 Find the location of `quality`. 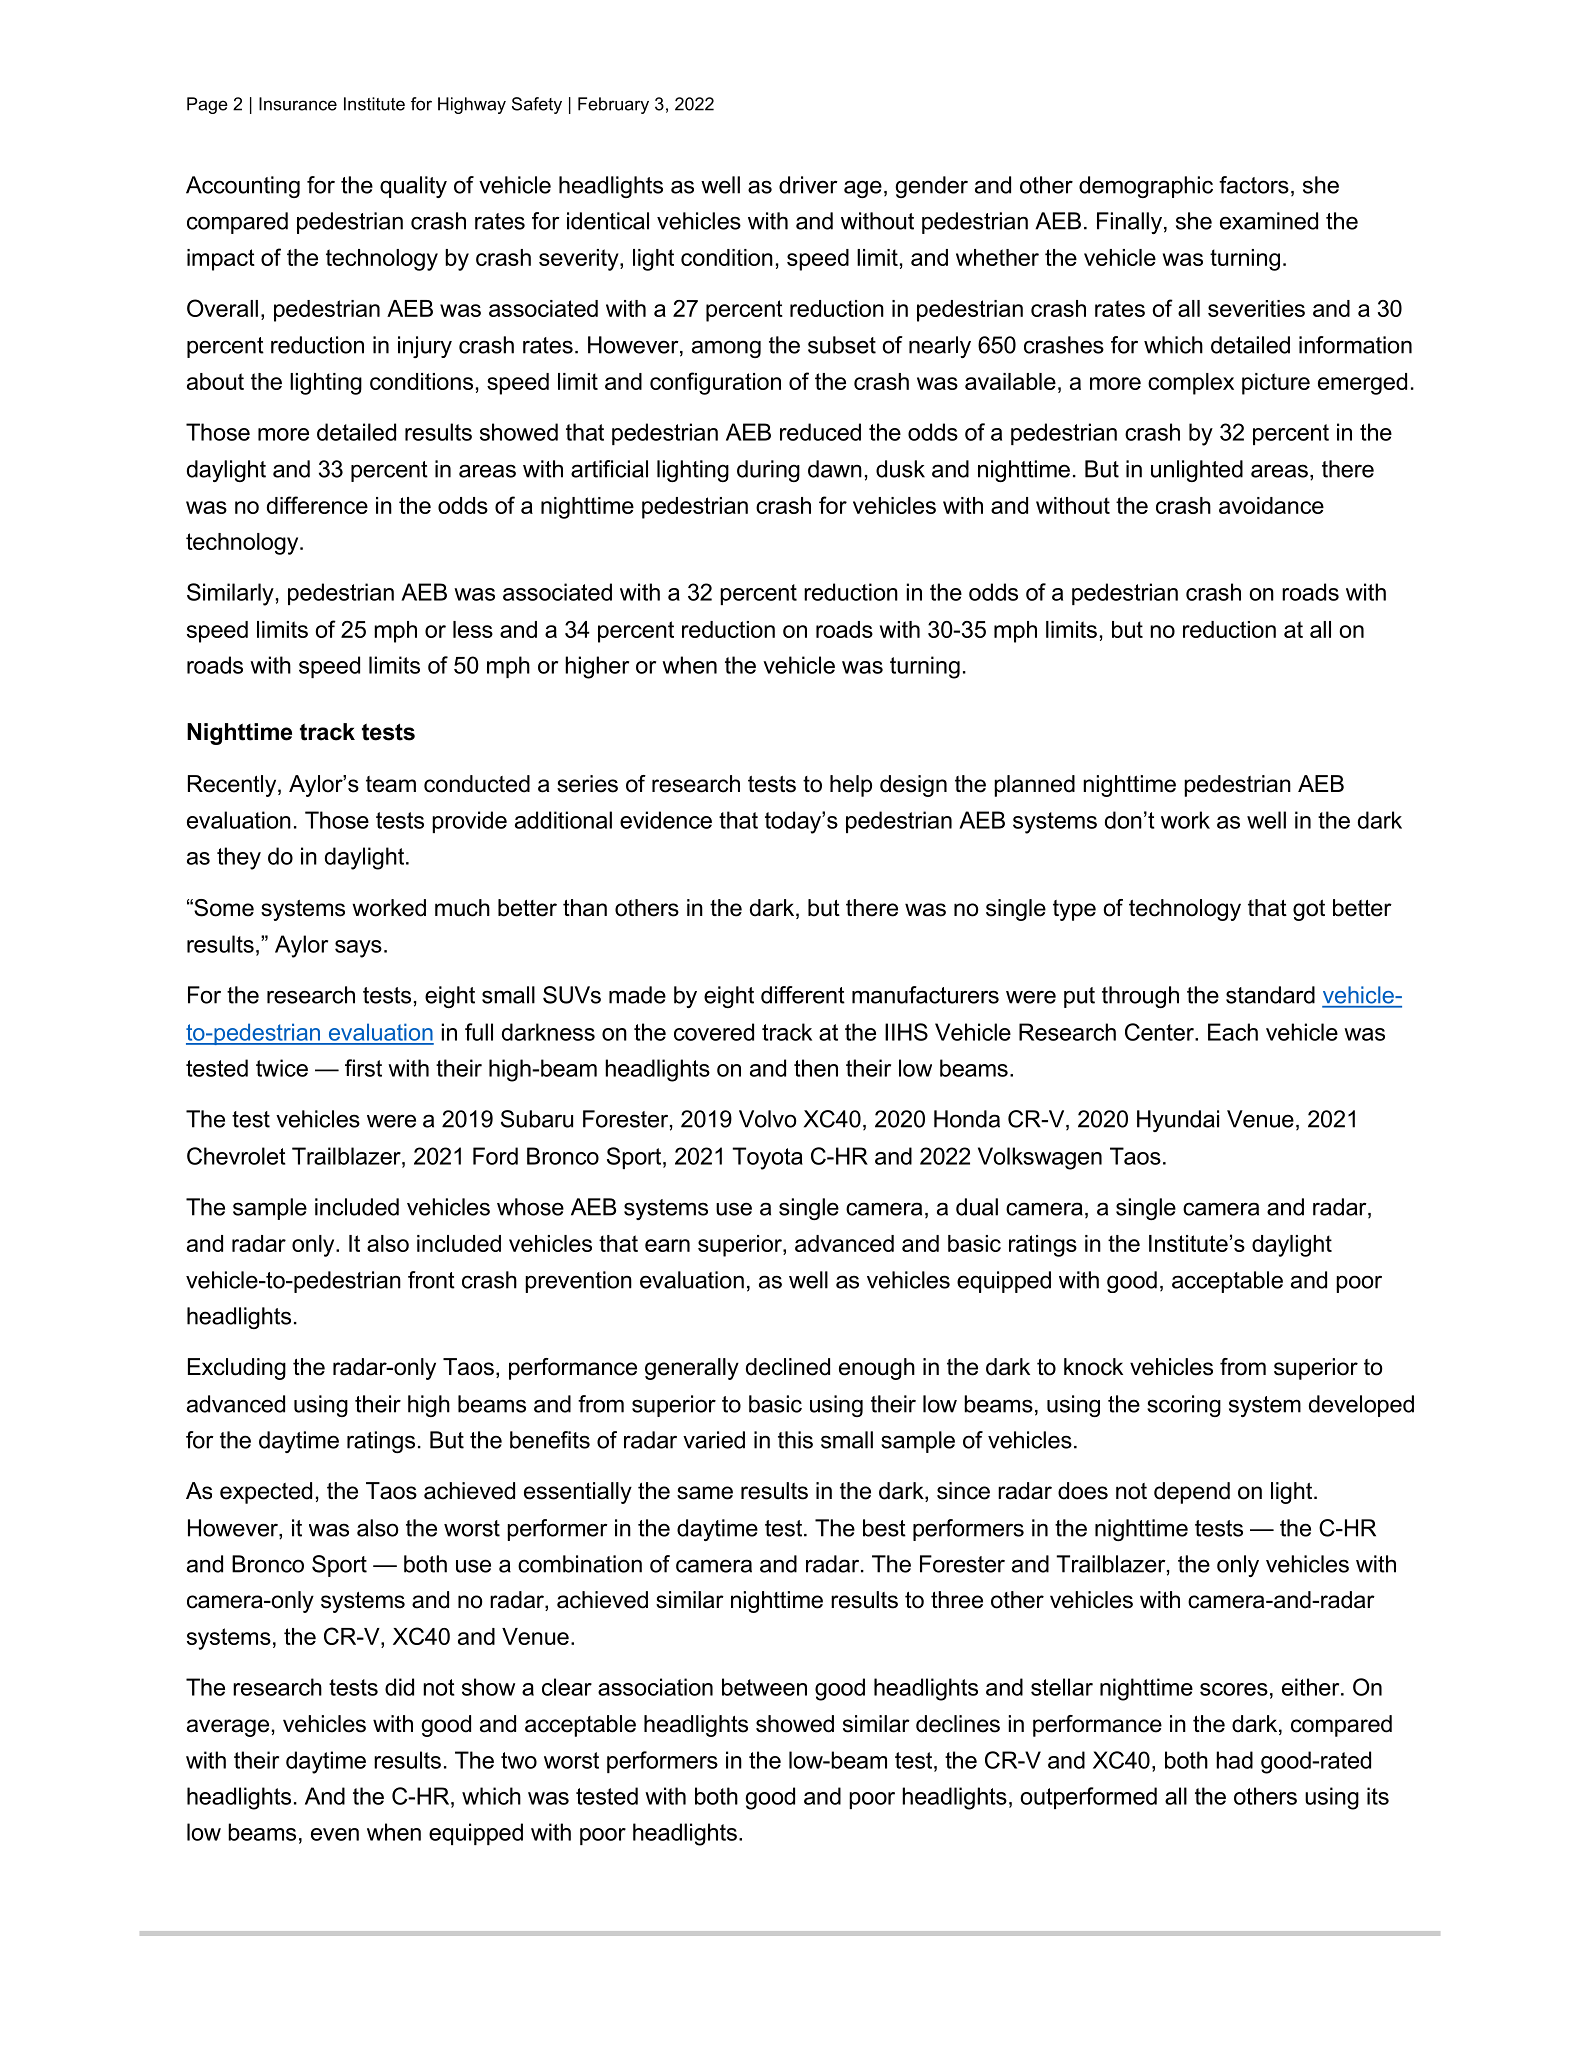

quality is located at coordinates (413, 187).
